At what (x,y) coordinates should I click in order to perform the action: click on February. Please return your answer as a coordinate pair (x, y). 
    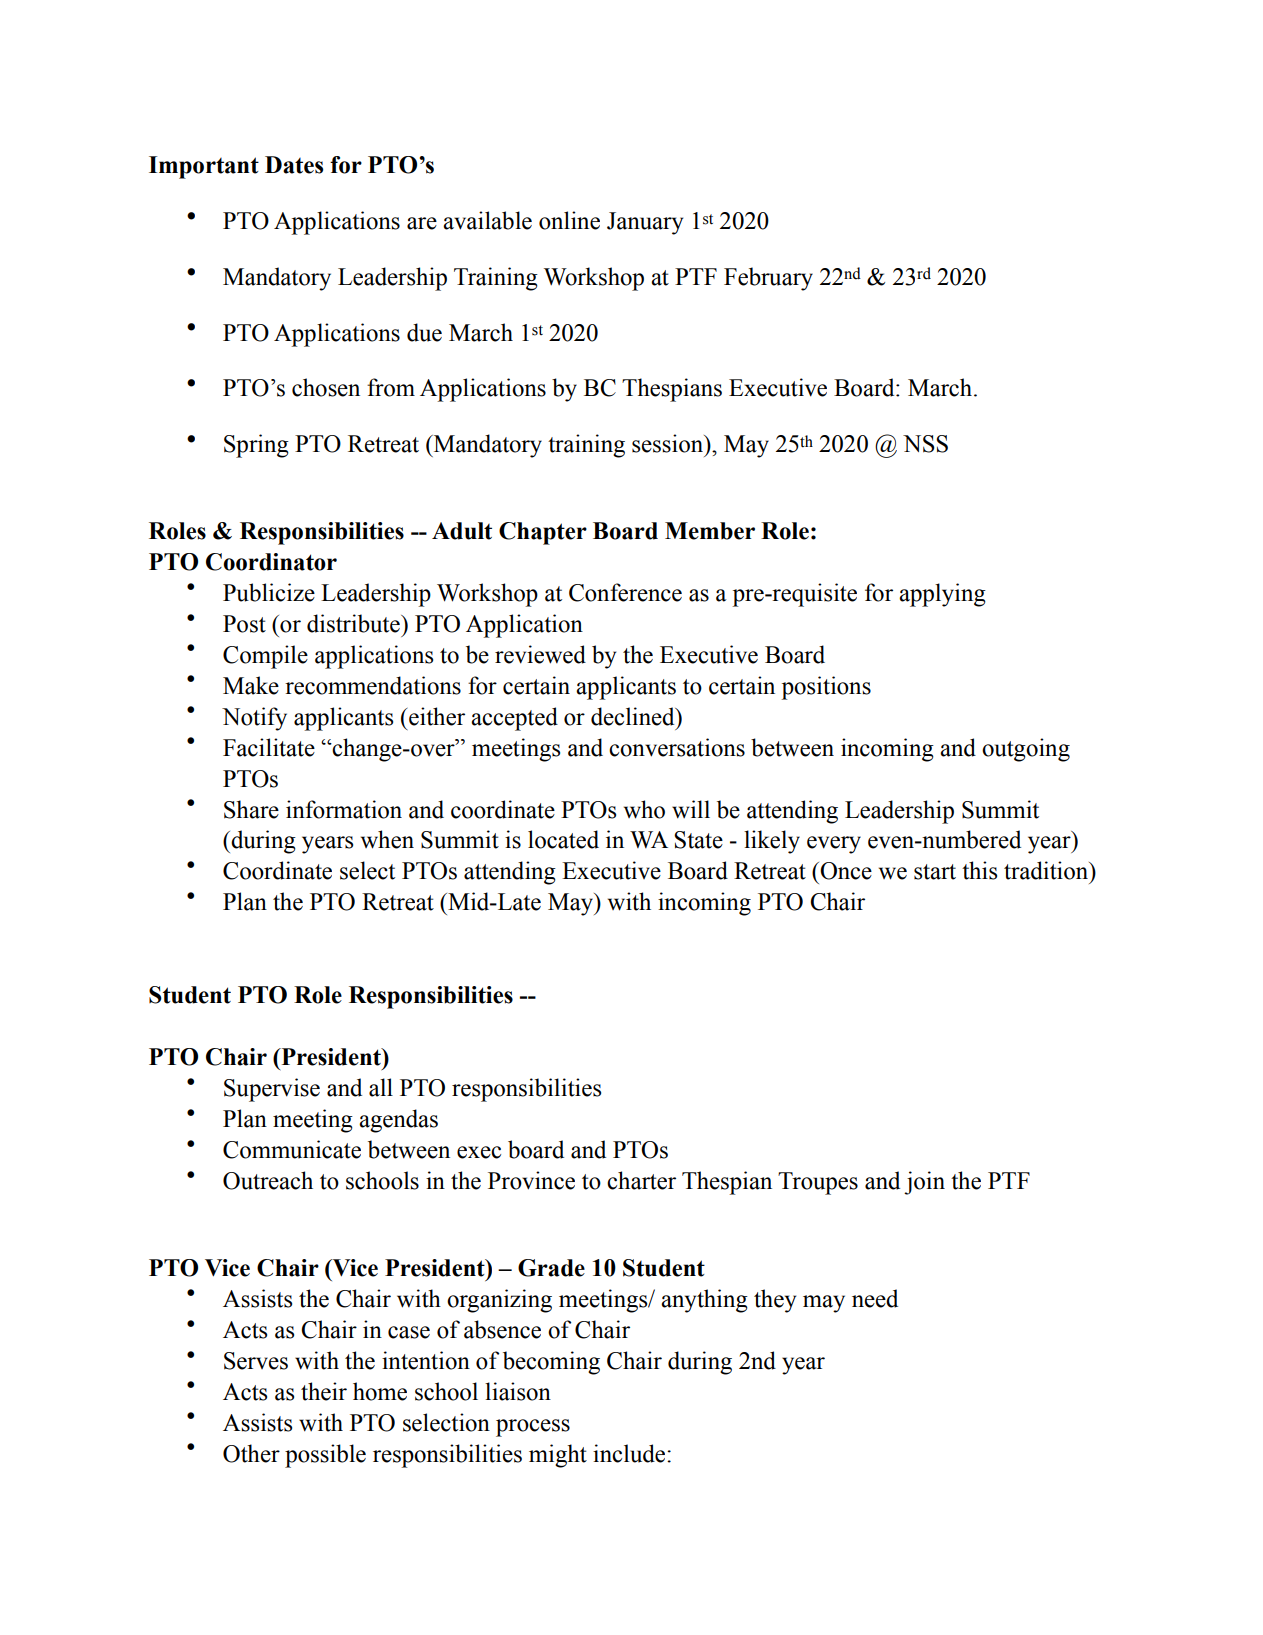
    Looking at the image, I should click on (768, 279).
